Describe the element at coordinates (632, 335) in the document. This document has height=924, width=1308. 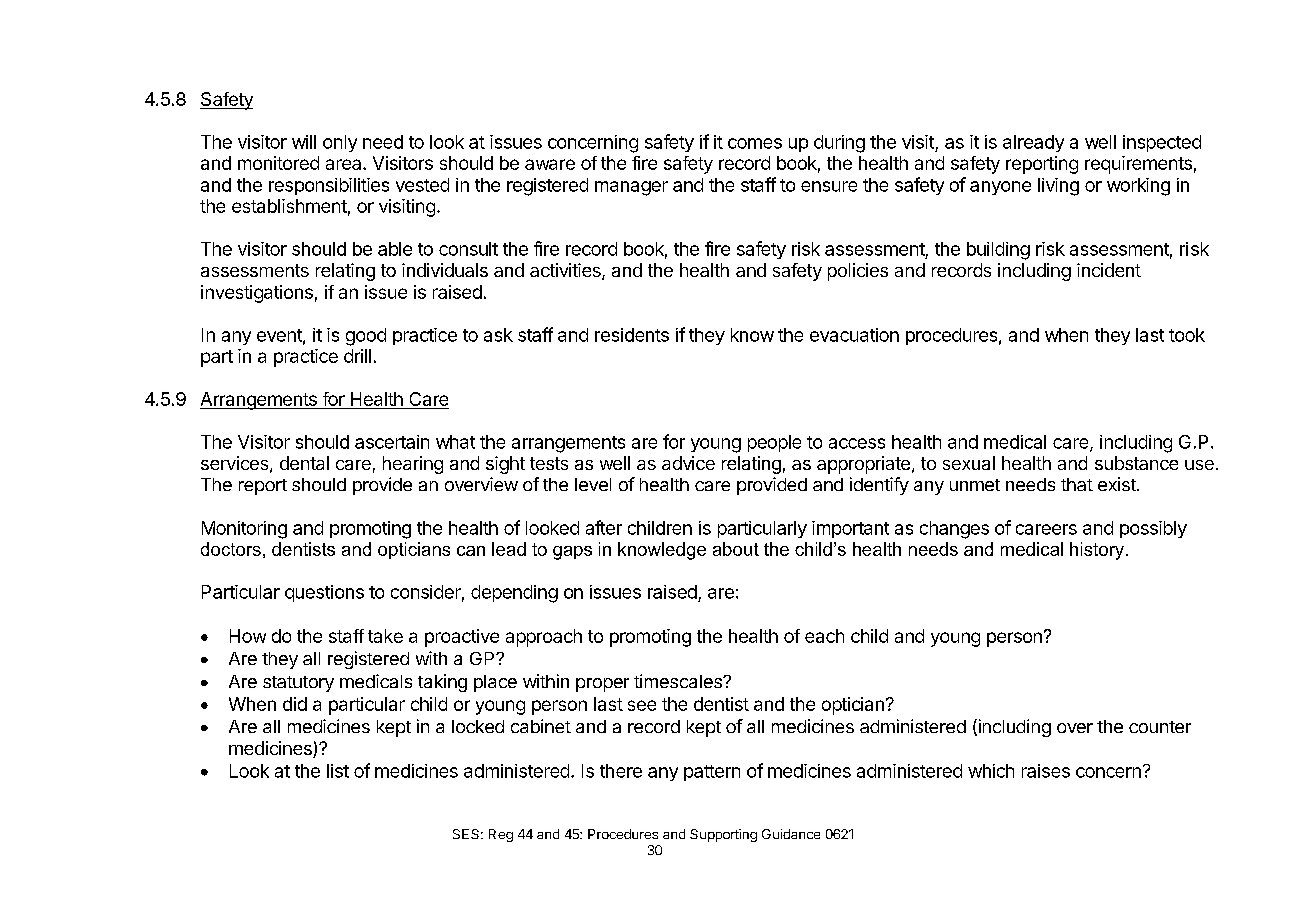
I see `residents` at that location.
